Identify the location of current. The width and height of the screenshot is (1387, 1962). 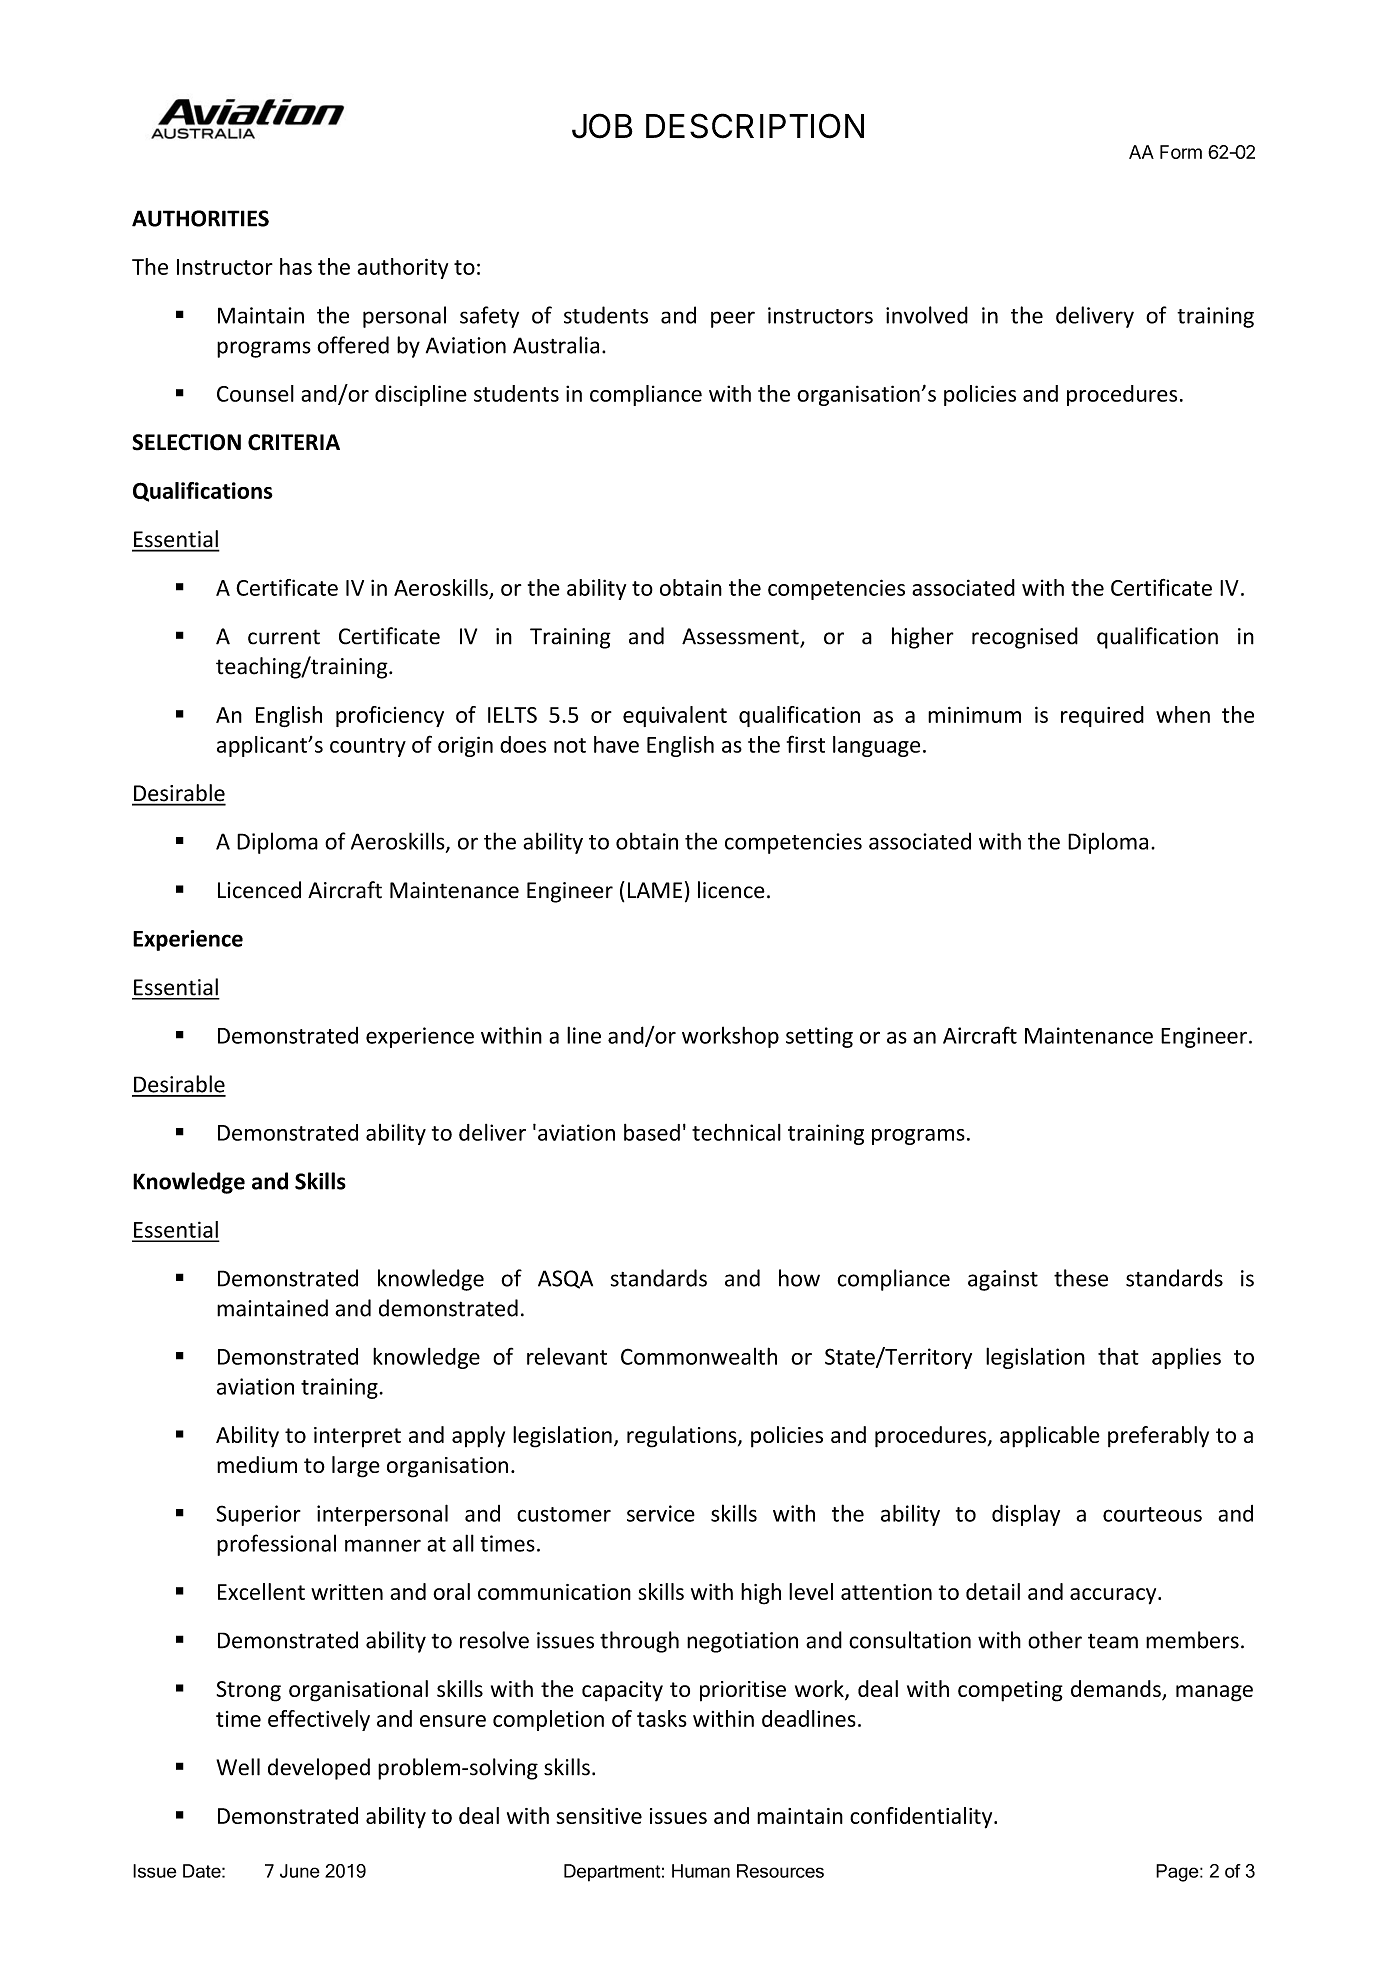
(284, 637).
